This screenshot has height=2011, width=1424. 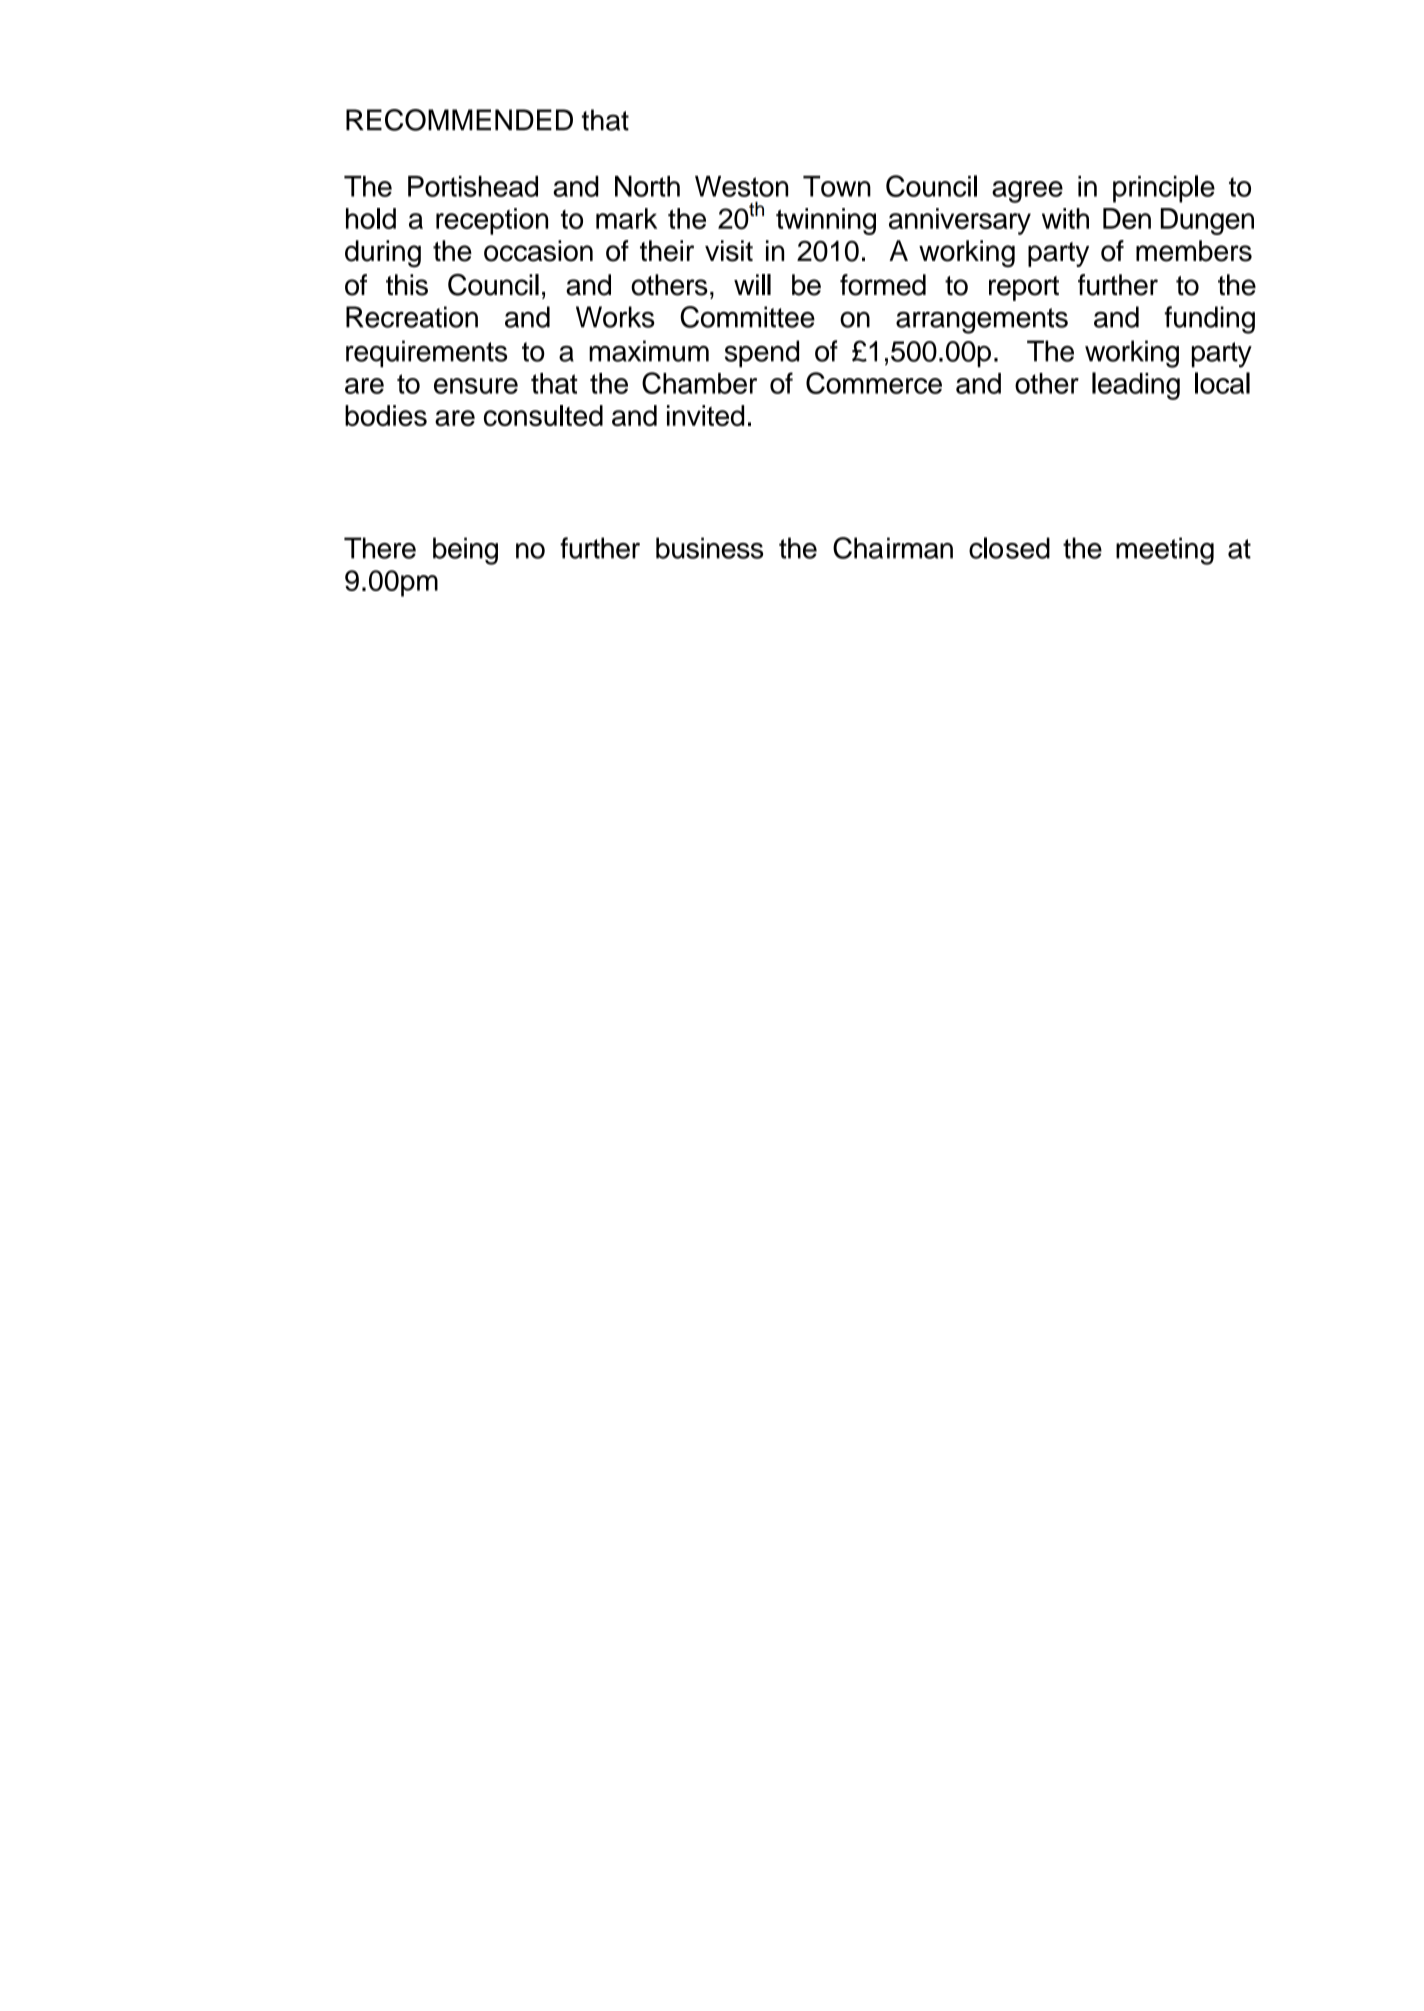 I want to click on funding, so click(x=1210, y=320).
